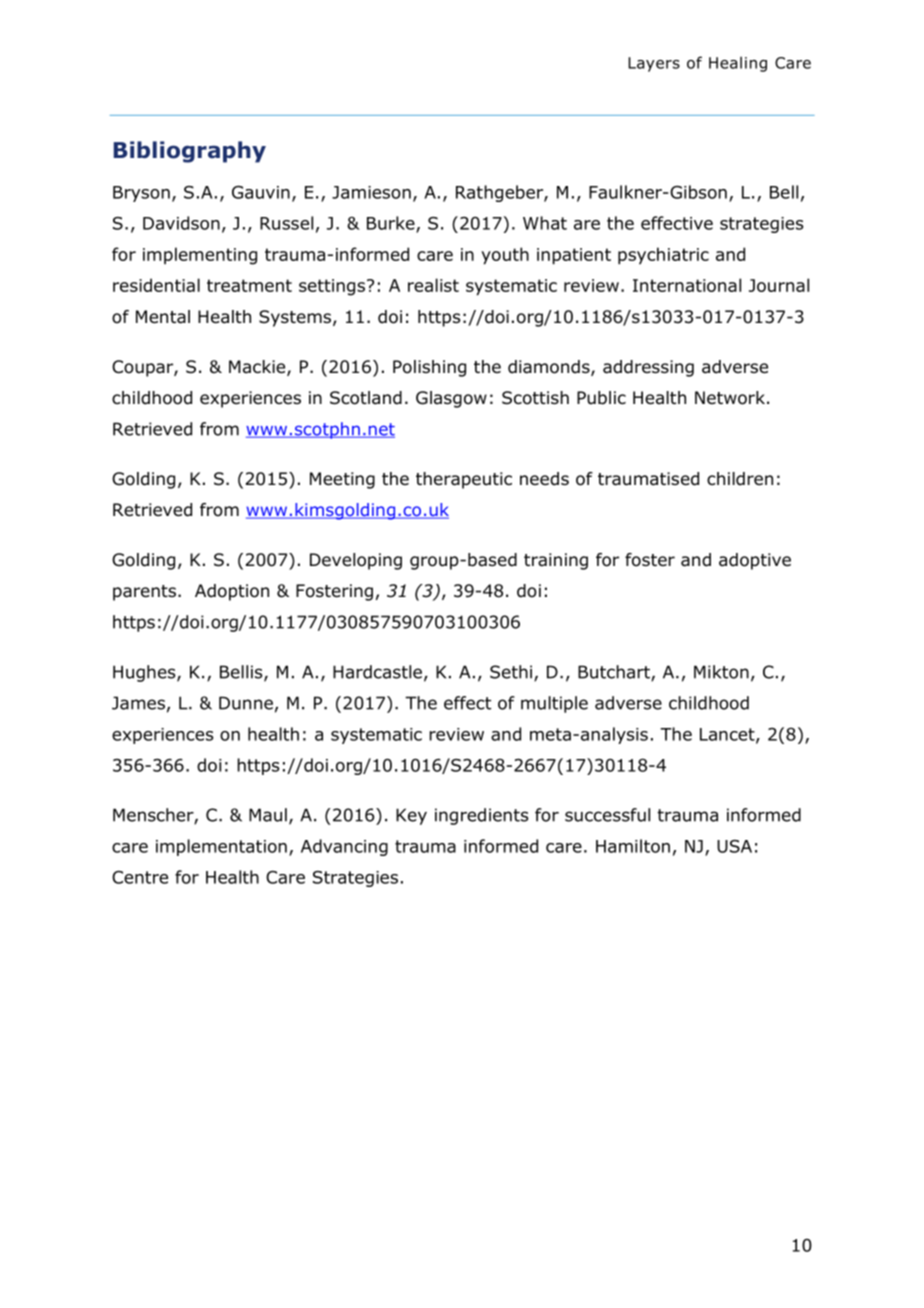 Image resolution: width=924 pixels, height=1308 pixels. What do you see at coordinates (342, 480) in the document?
I see `Meeting` at bounding box center [342, 480].
